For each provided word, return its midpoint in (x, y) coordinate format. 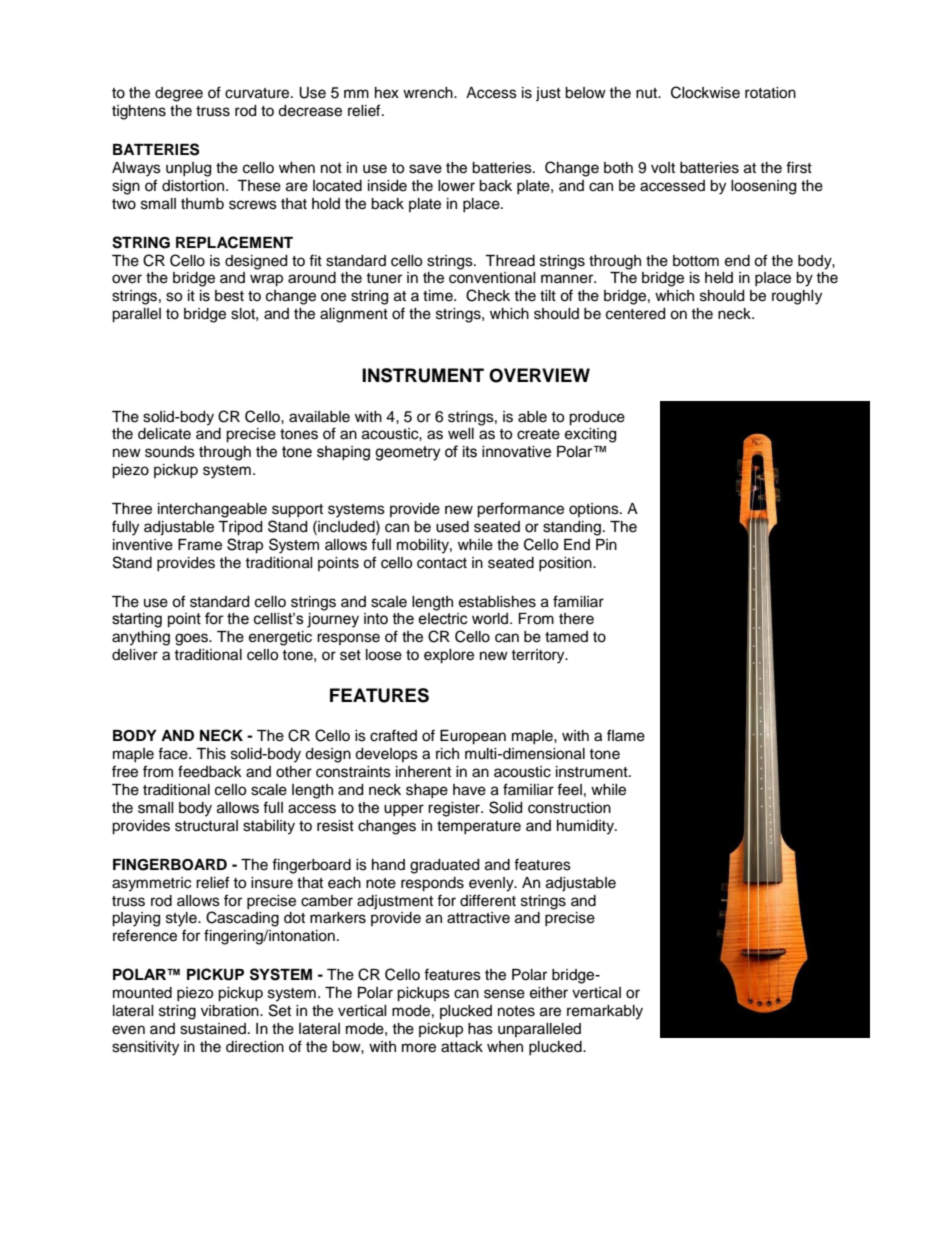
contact (442, 563)
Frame (200, 545)
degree (179, 94)
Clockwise (705, 92)
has (480, 1029)
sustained (213, 1029)
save (425, 169)
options (595, 510)
